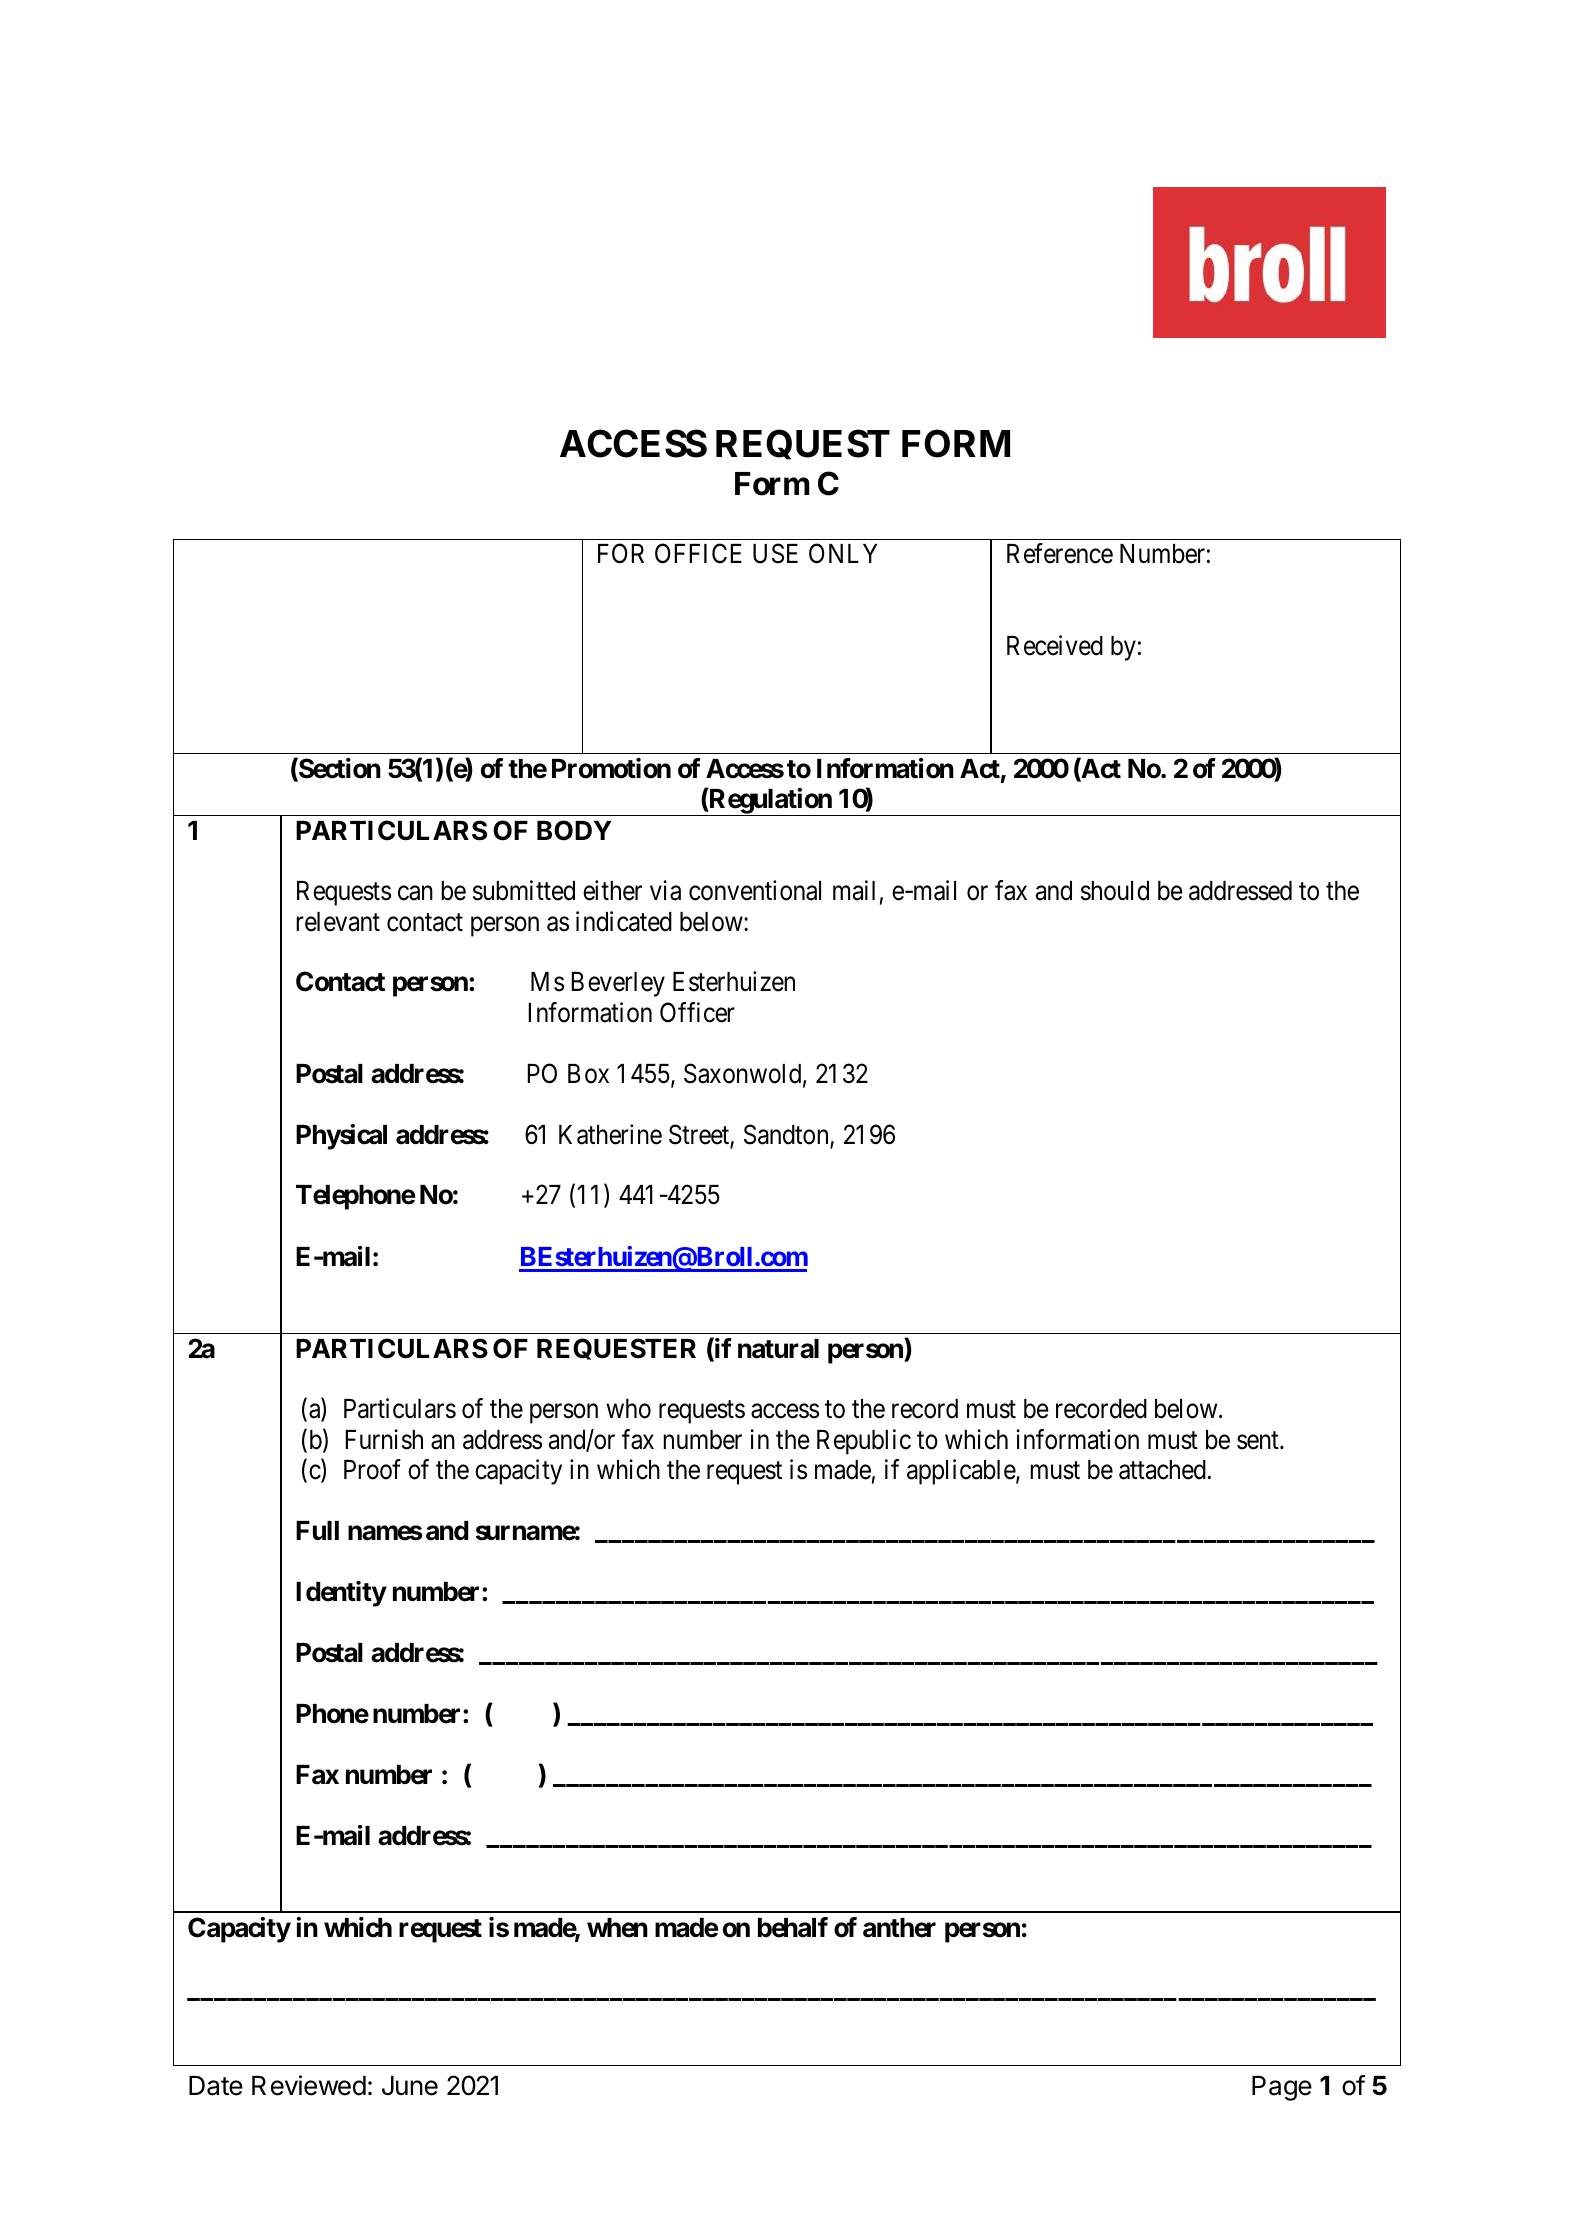 The image size is (1573, 2225). I want to click on attached, so click(1162, 1470).
